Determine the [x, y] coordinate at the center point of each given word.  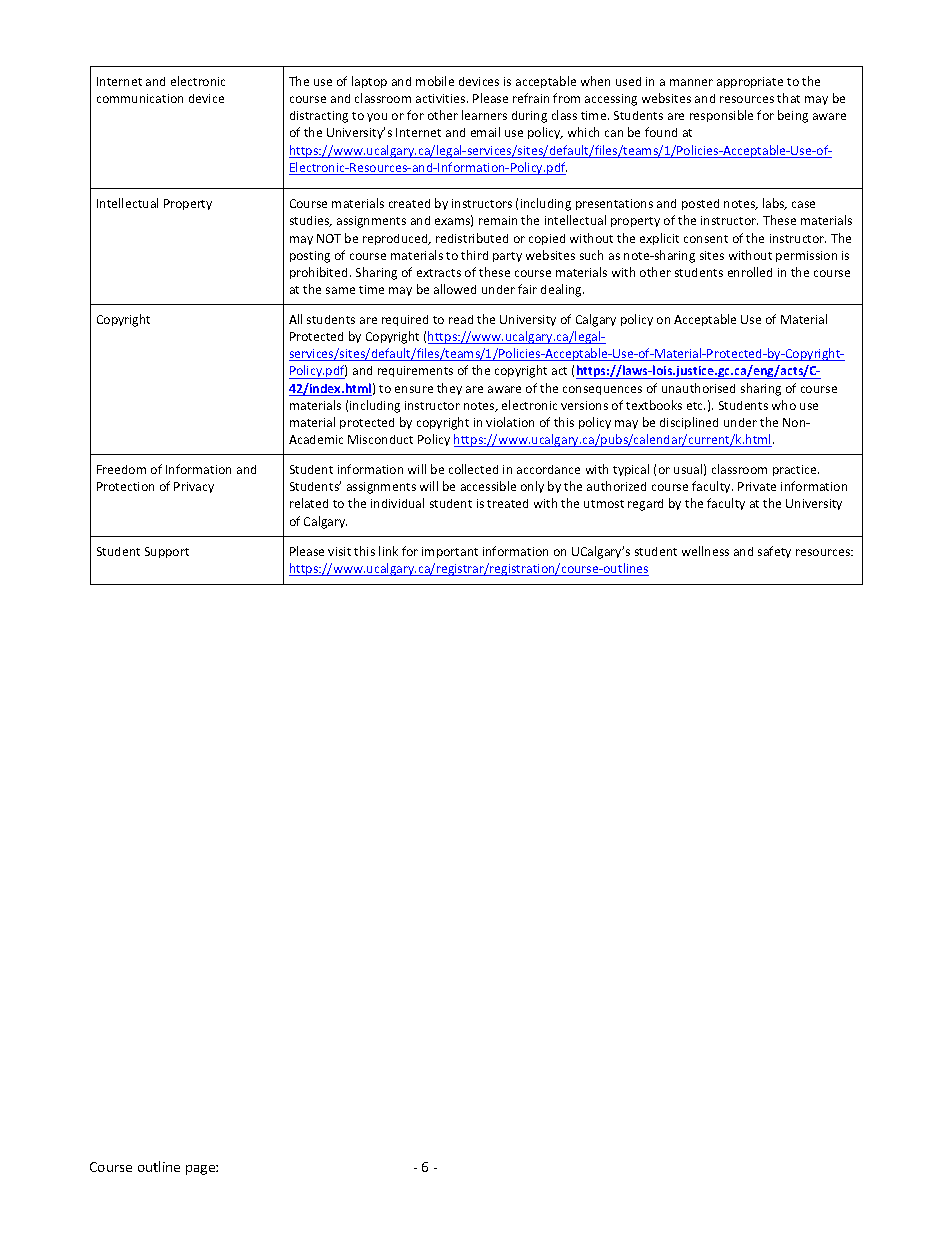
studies [311, 221]
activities [442, 98]
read [461, 319]
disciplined [689, 423]
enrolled [750, 272]
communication [140, 98]
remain [498, 220]
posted [700, 204]
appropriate [750, 82]
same [340, 290]
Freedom [121, 469]
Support [167, 552]
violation [510, 422]
